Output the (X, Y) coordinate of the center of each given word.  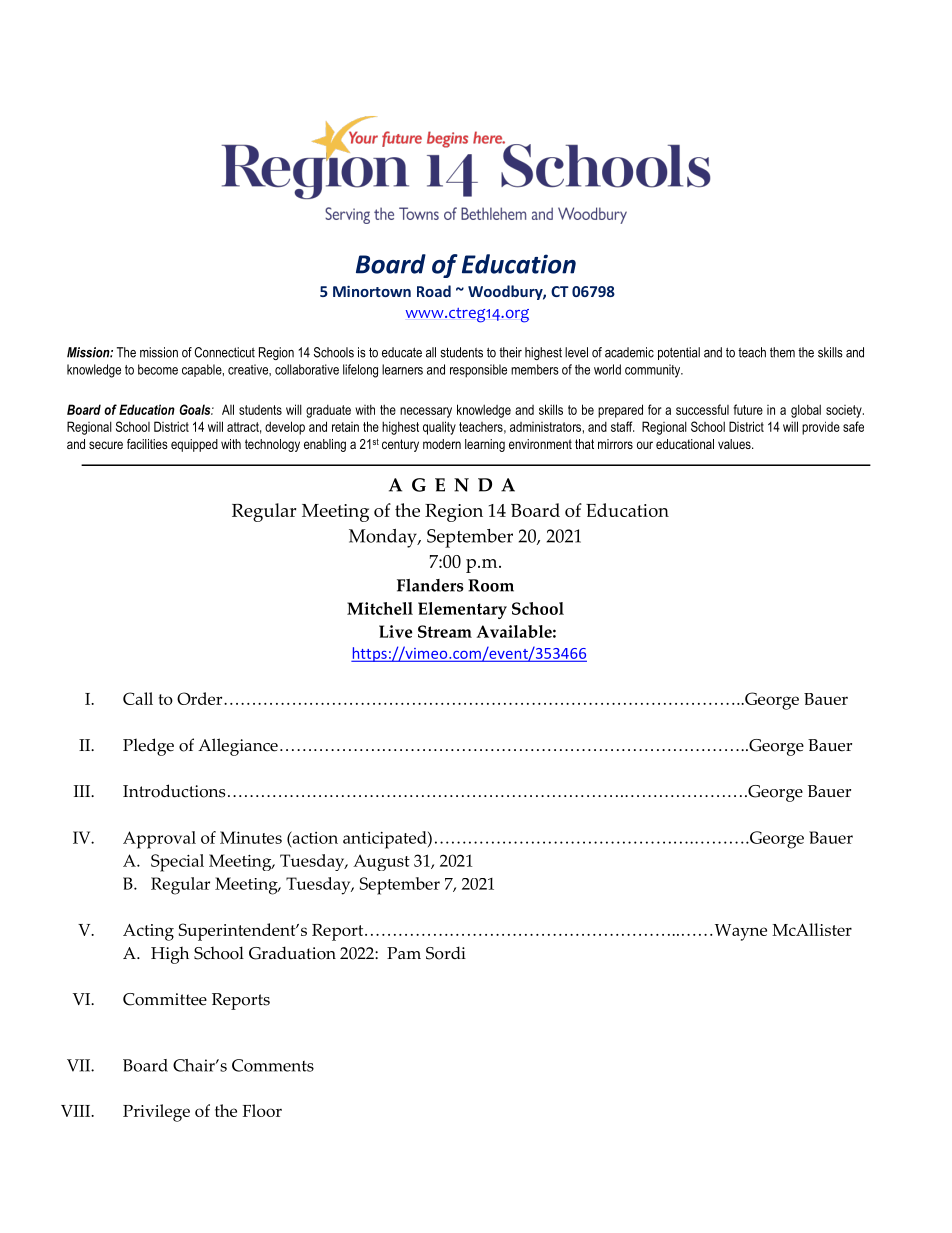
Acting (148, 932)
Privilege (156, 1113)
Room (491, 585)
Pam (404, 953)
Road (434, 291)
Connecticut (225, 352)
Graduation (292, 953)
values (735, 444)
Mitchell (380, 608)
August (381, 863)
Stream (445, 631)
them (782, 352)
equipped (194, 445)
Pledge (148, 747)
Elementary (462, 610)
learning (485, 445)
